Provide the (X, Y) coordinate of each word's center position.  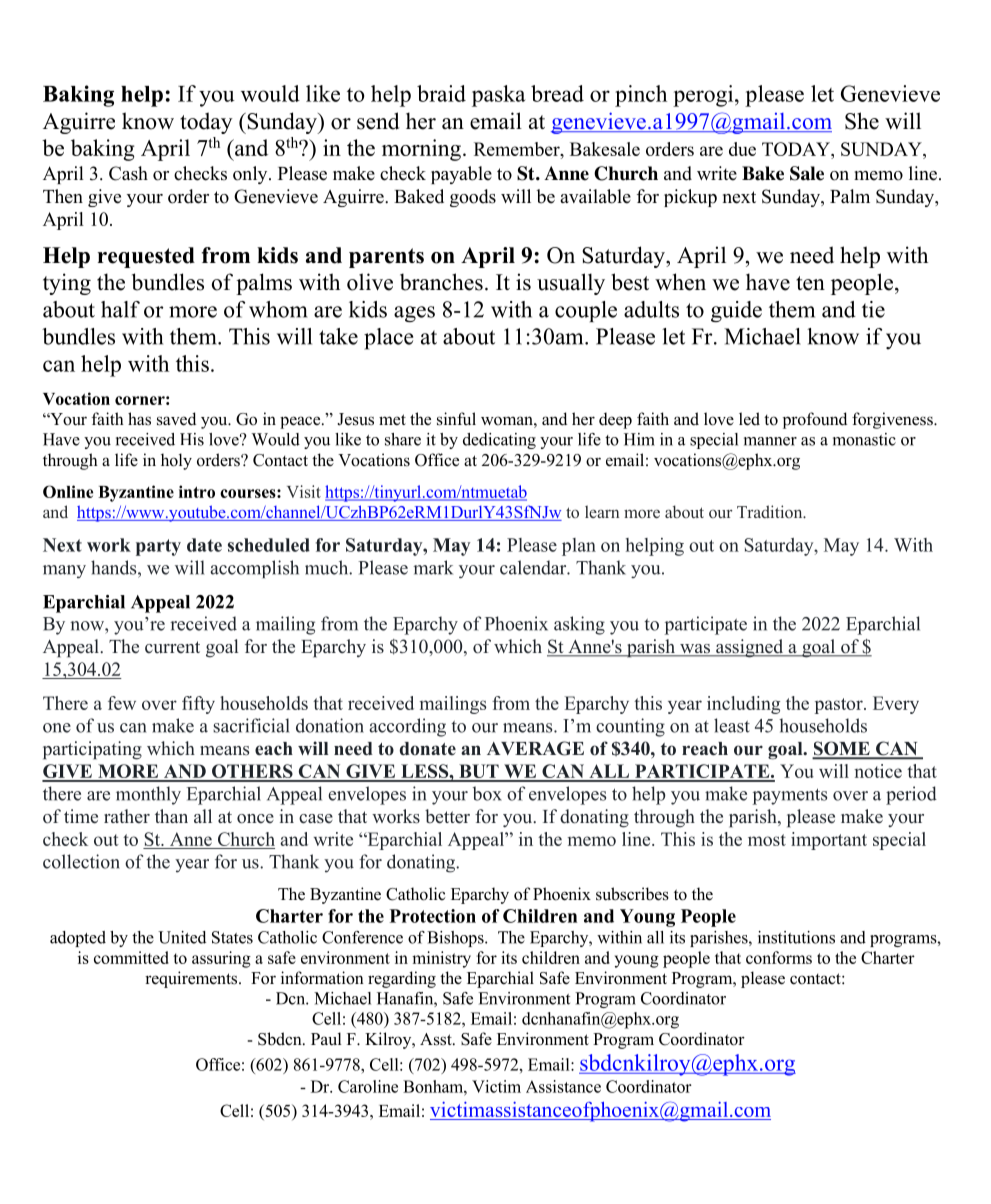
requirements (192, 979)
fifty (198, 705)
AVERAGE (535, 748)
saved (176, 419)
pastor (840, 706)
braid (441, 93)
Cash (128, 173)
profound (815, 420)
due (742, 149)
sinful (456, 419)
